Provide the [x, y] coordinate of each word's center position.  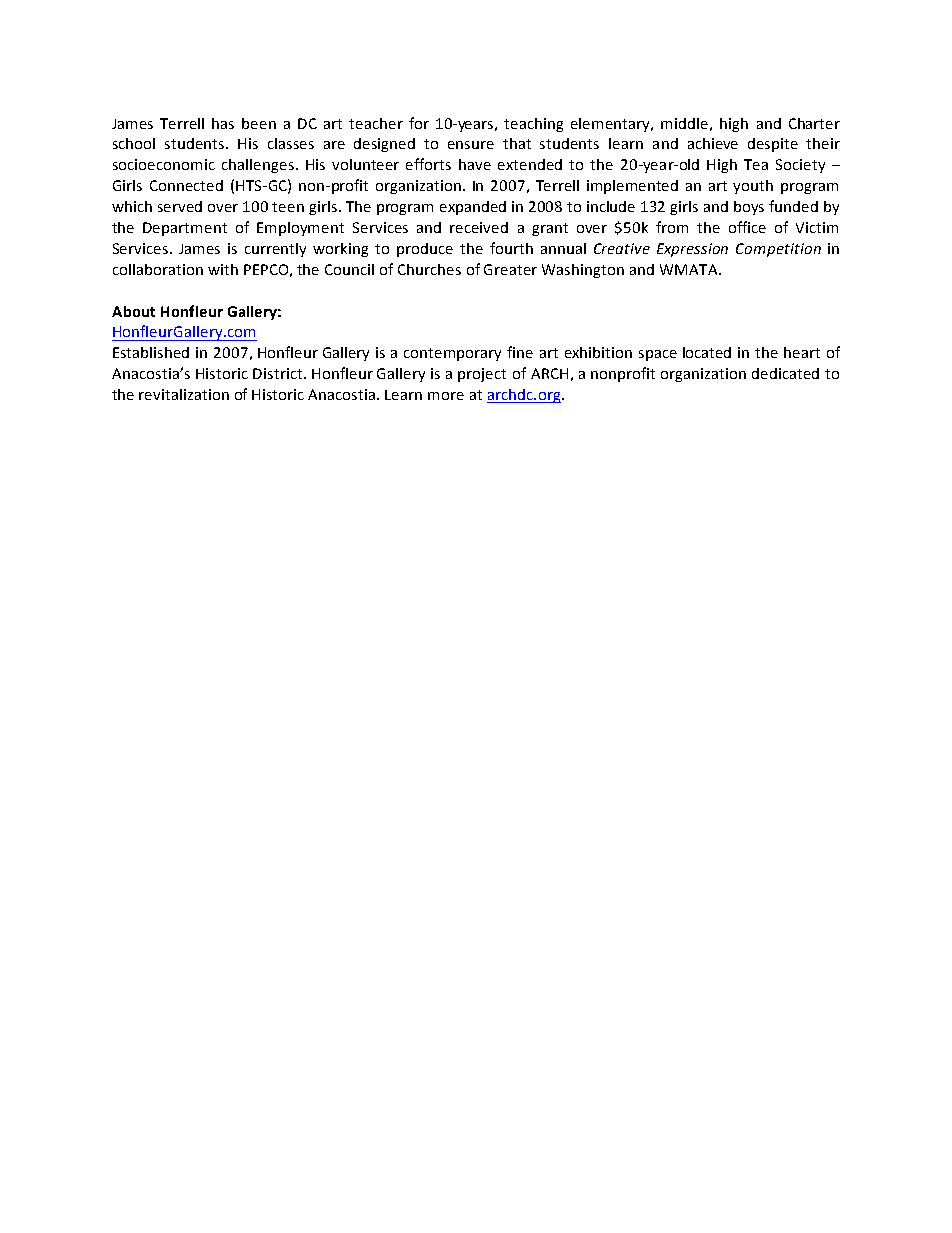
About [133, 311]
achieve [713, 143]
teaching [533, 125]
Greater [510, 269]
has [223, 123]
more [446, 396]
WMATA [690, 269]
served [180, 206]
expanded [473, 208]
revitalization [184, 394]
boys [749, 208]
